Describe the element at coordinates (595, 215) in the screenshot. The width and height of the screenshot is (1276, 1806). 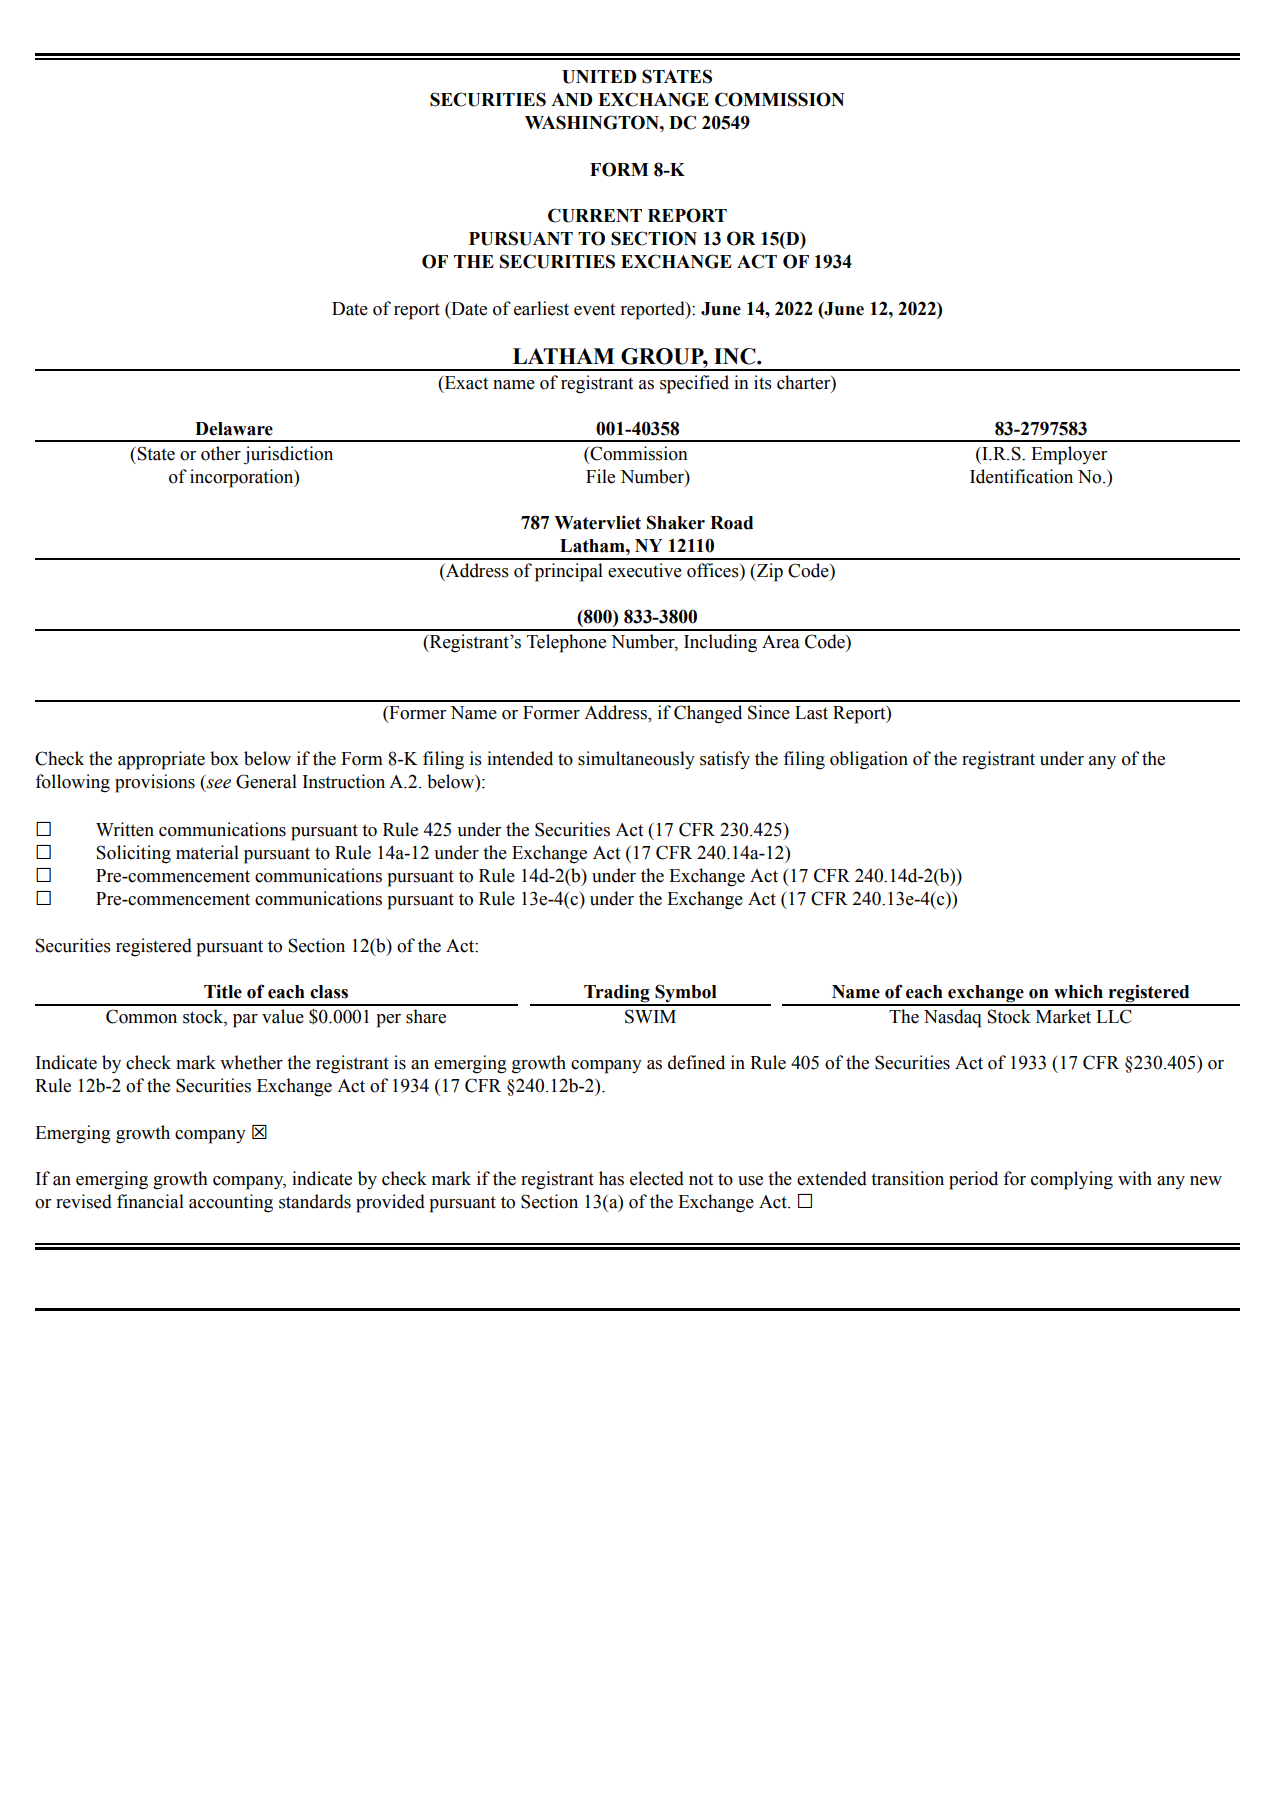
I see `CURRENT` at that location.
